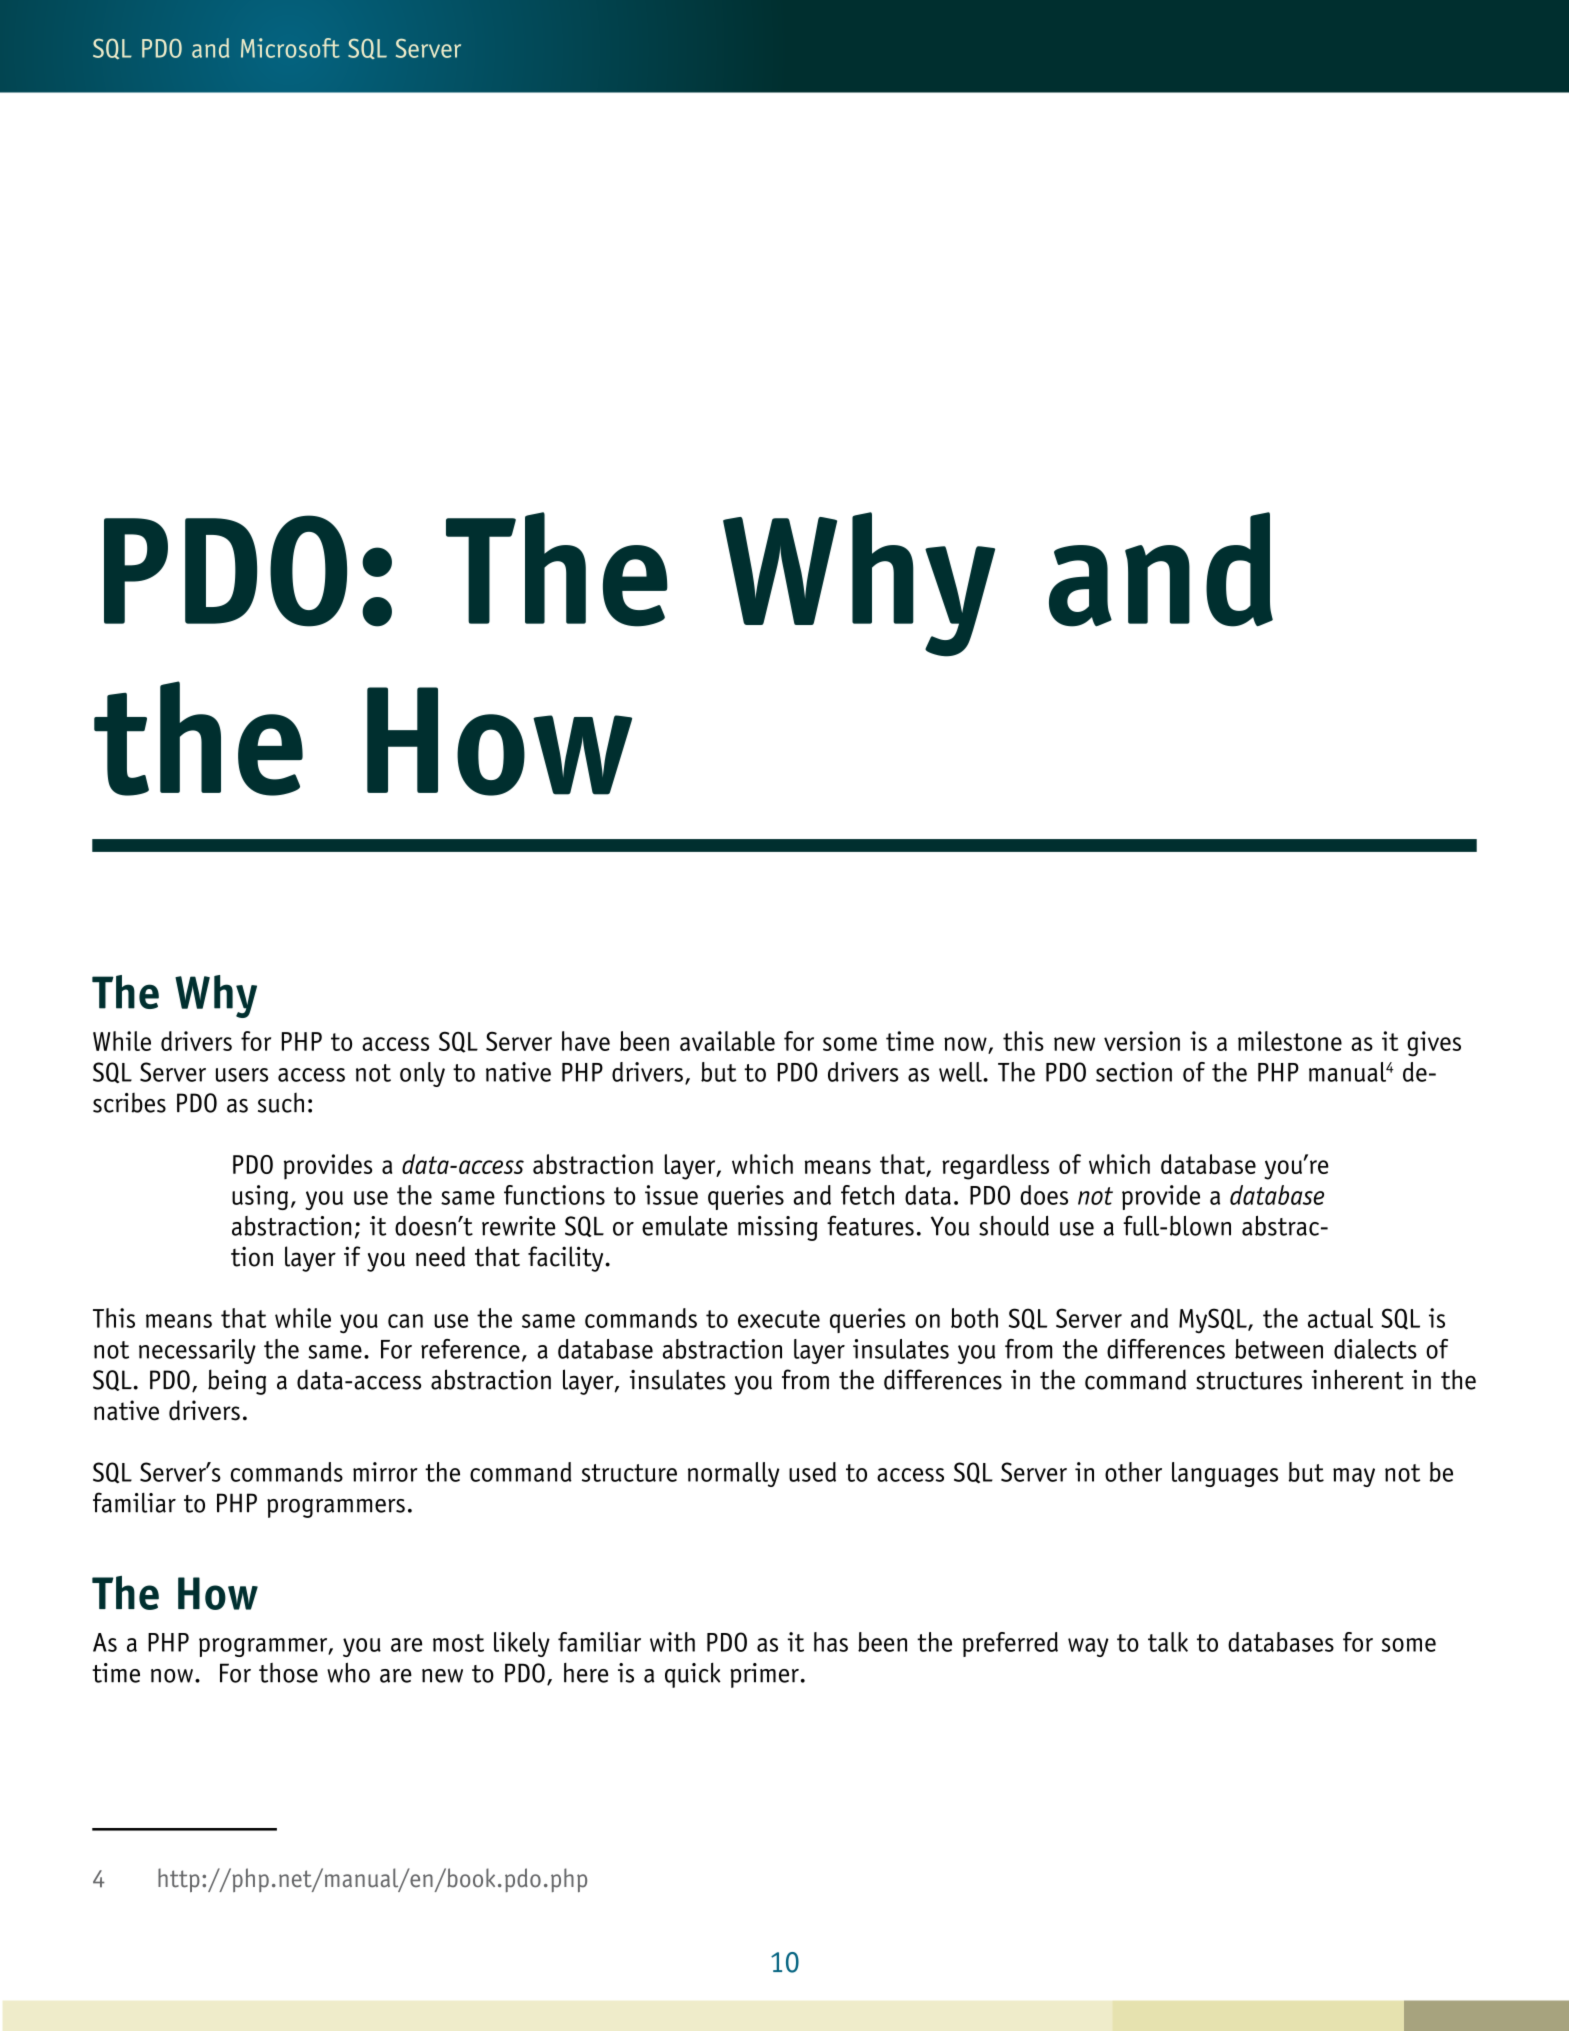 Image resolution: width=1569 pixels, height=2031 pixels. I want to click on only, so click(422, 1074).
